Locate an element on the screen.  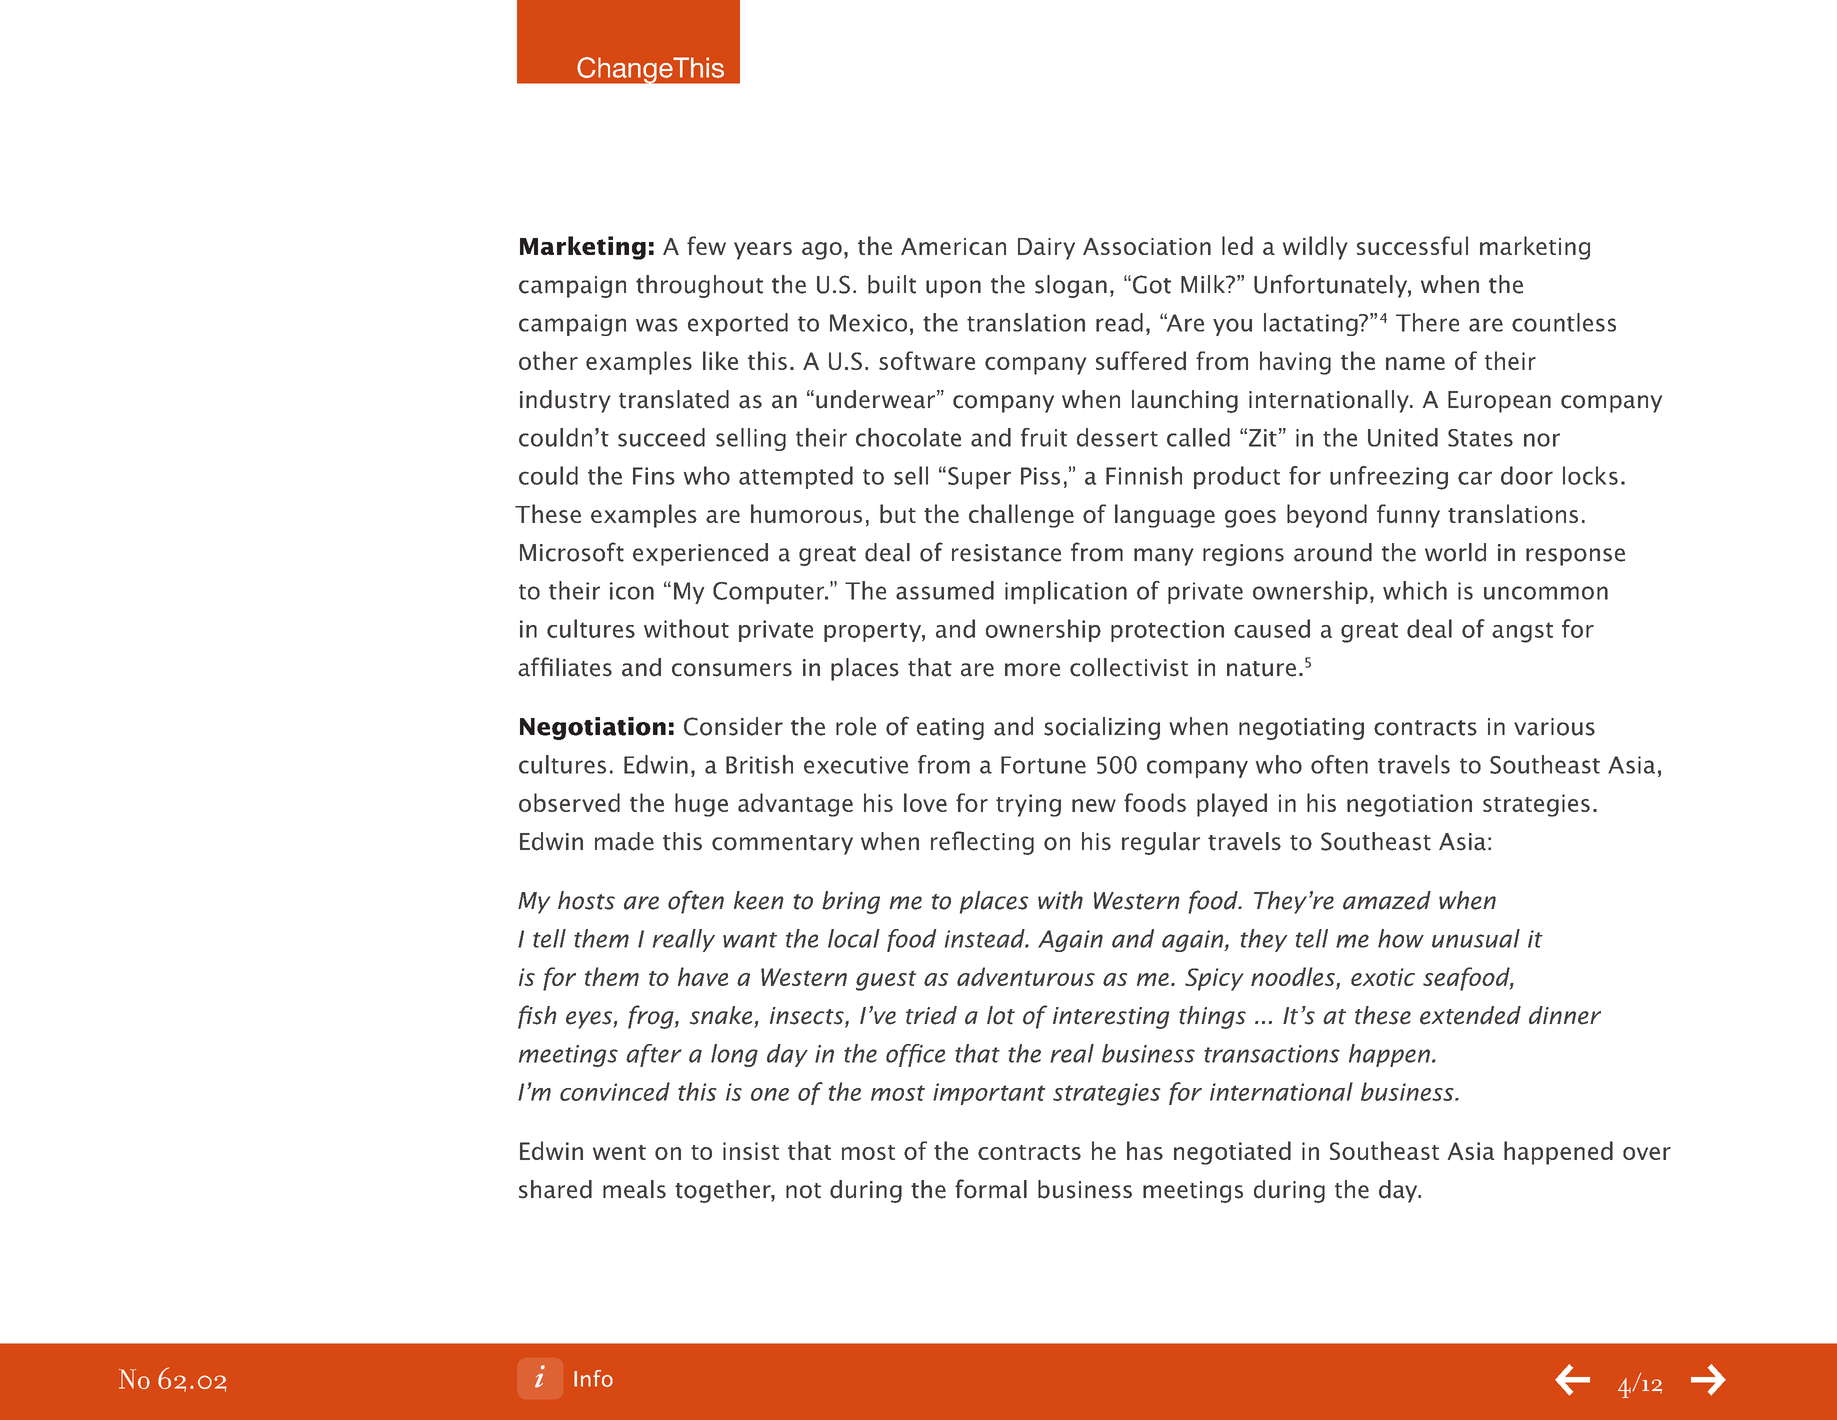
Info is located at coordinates (593, 1378).
